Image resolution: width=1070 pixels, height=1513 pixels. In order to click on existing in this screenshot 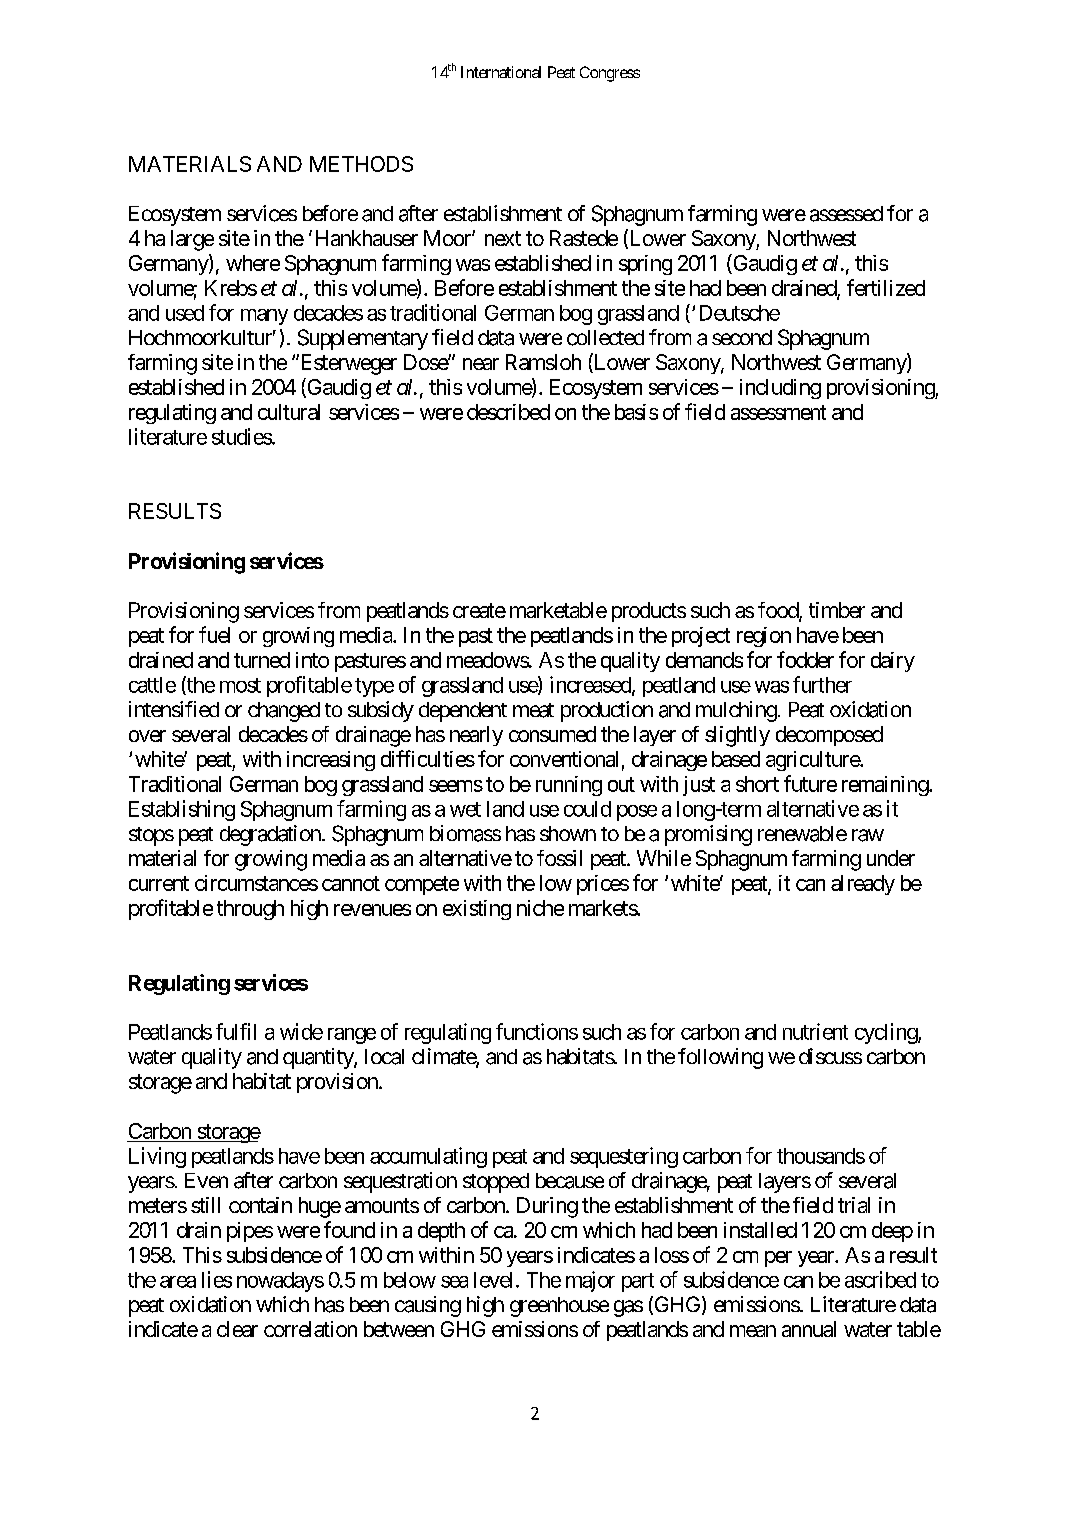, I will do `click(477, 910)`.
